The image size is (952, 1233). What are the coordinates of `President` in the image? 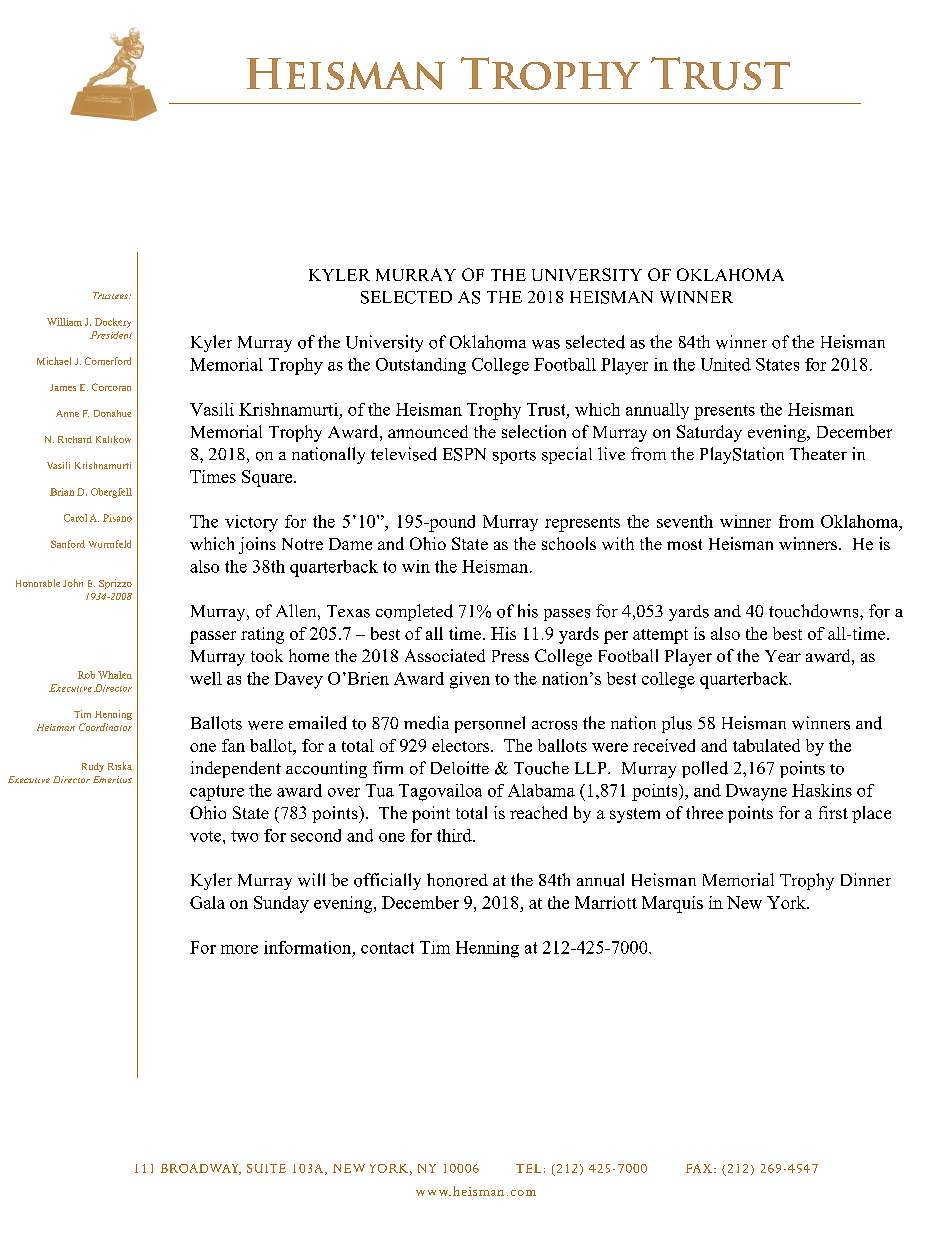 It's located at (111, 335).
